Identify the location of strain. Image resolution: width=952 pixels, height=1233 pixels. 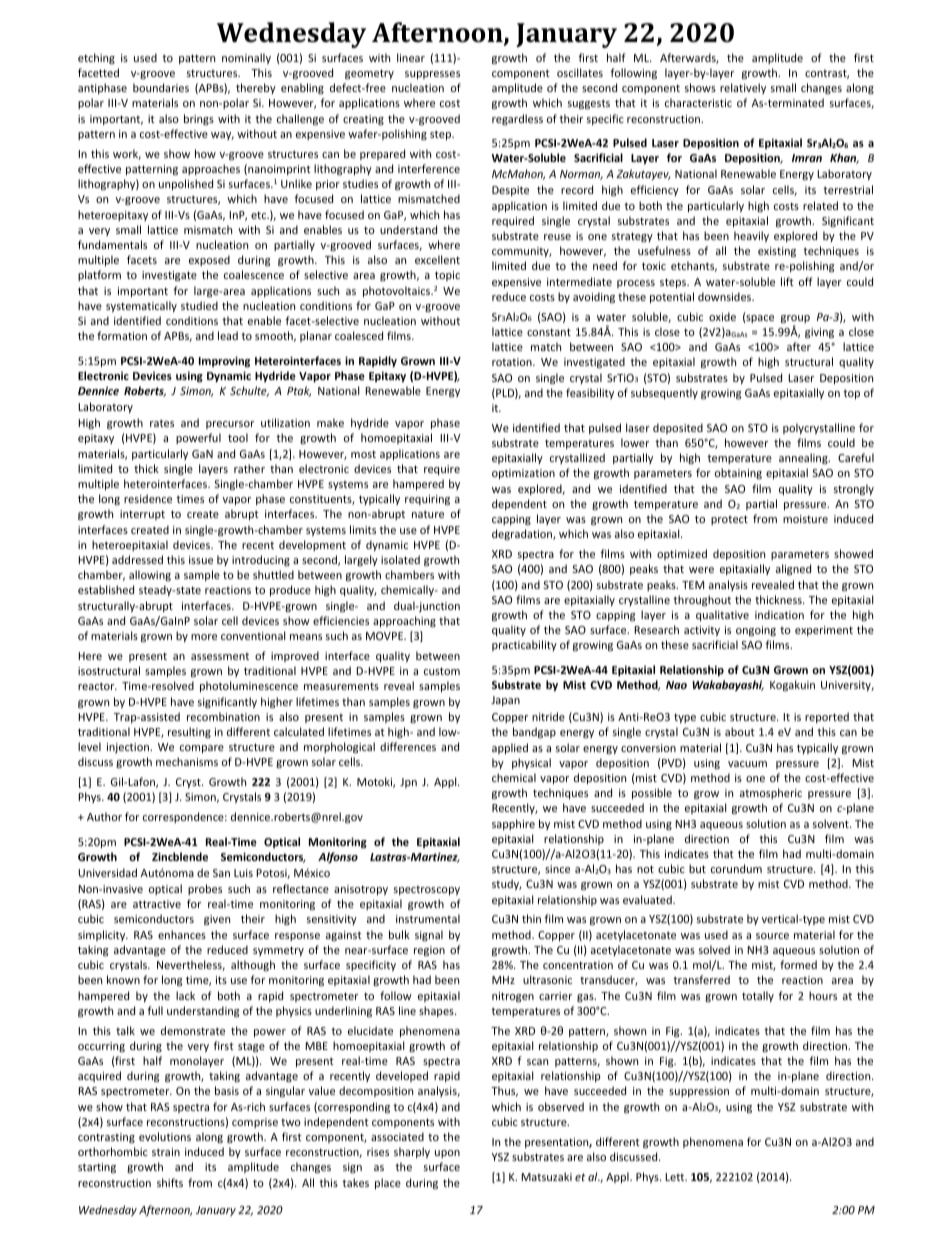
(166, 1152).
